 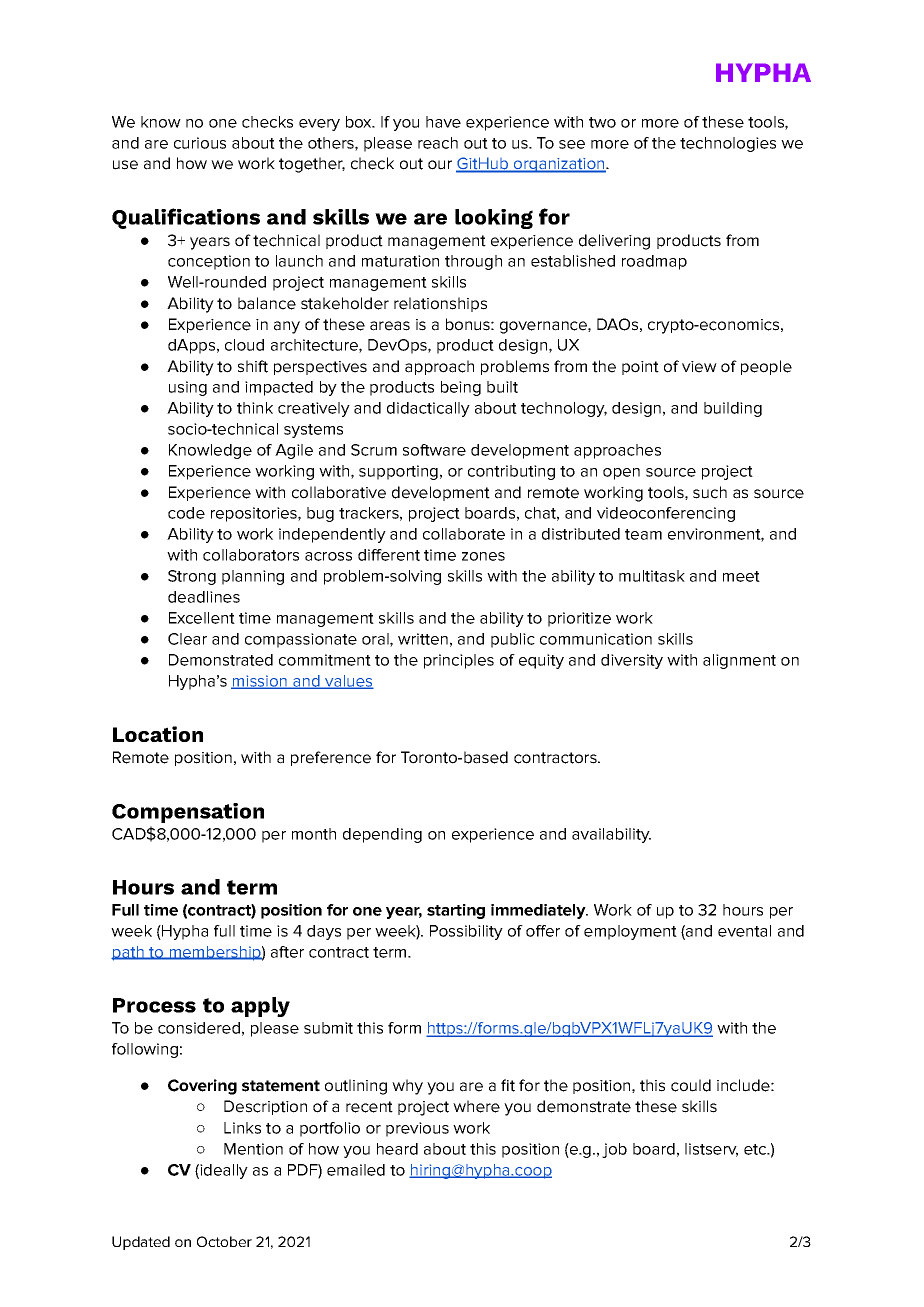 What do you see at coordinates (187, 639) in the page?
I see `Clear` at bounding box center [187, 639].
